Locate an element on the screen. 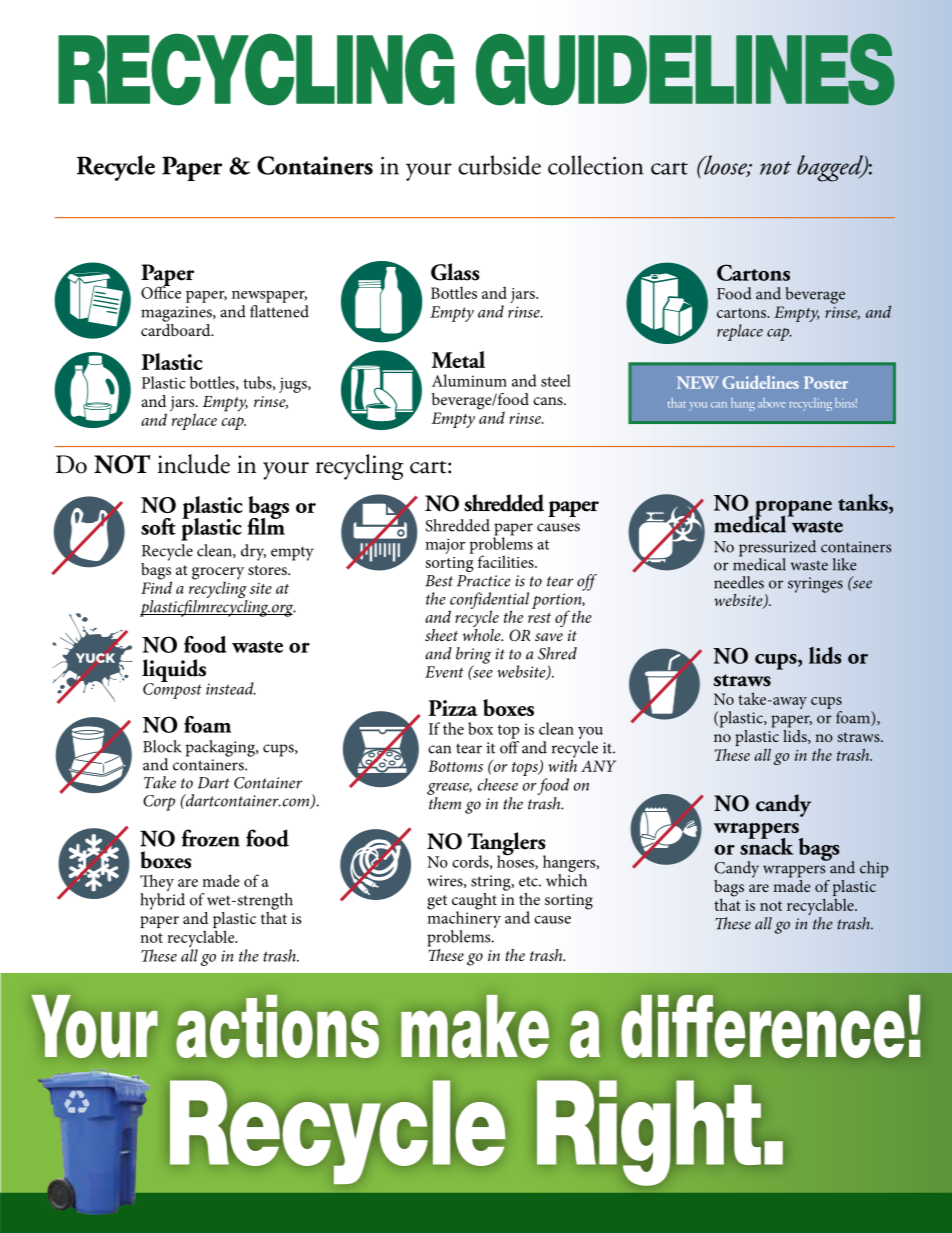 This screenshot has height=1233, width=952. hybrid is located at coordinates (162, 901).
